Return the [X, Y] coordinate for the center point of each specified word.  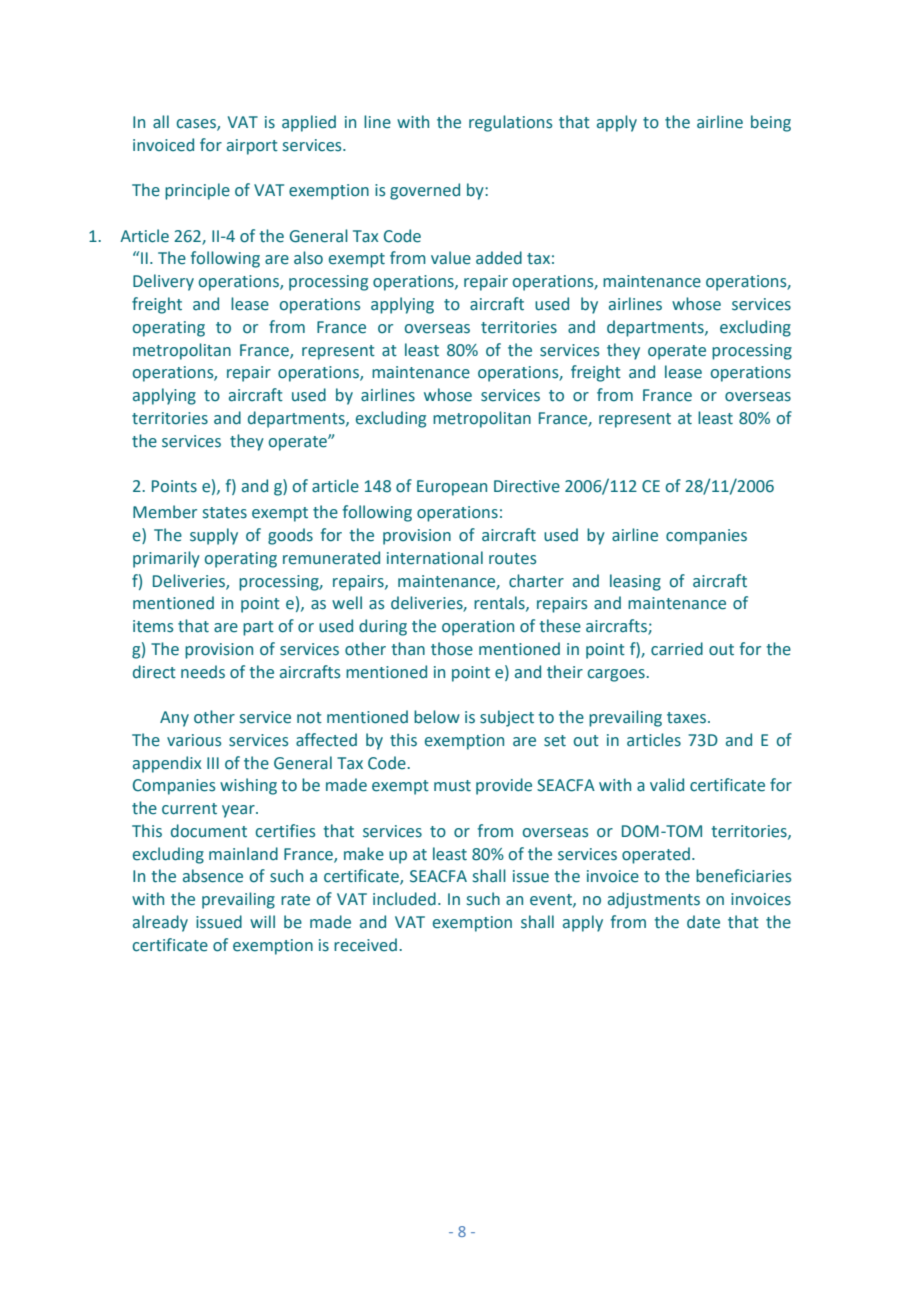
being [771, 123]
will [262, 921]
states [225, 513]
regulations [511, 123]
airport [252, 147]
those [452, 649]
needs [203, 672]
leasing [635, 582]
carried [677, 649]
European [452, 488]
